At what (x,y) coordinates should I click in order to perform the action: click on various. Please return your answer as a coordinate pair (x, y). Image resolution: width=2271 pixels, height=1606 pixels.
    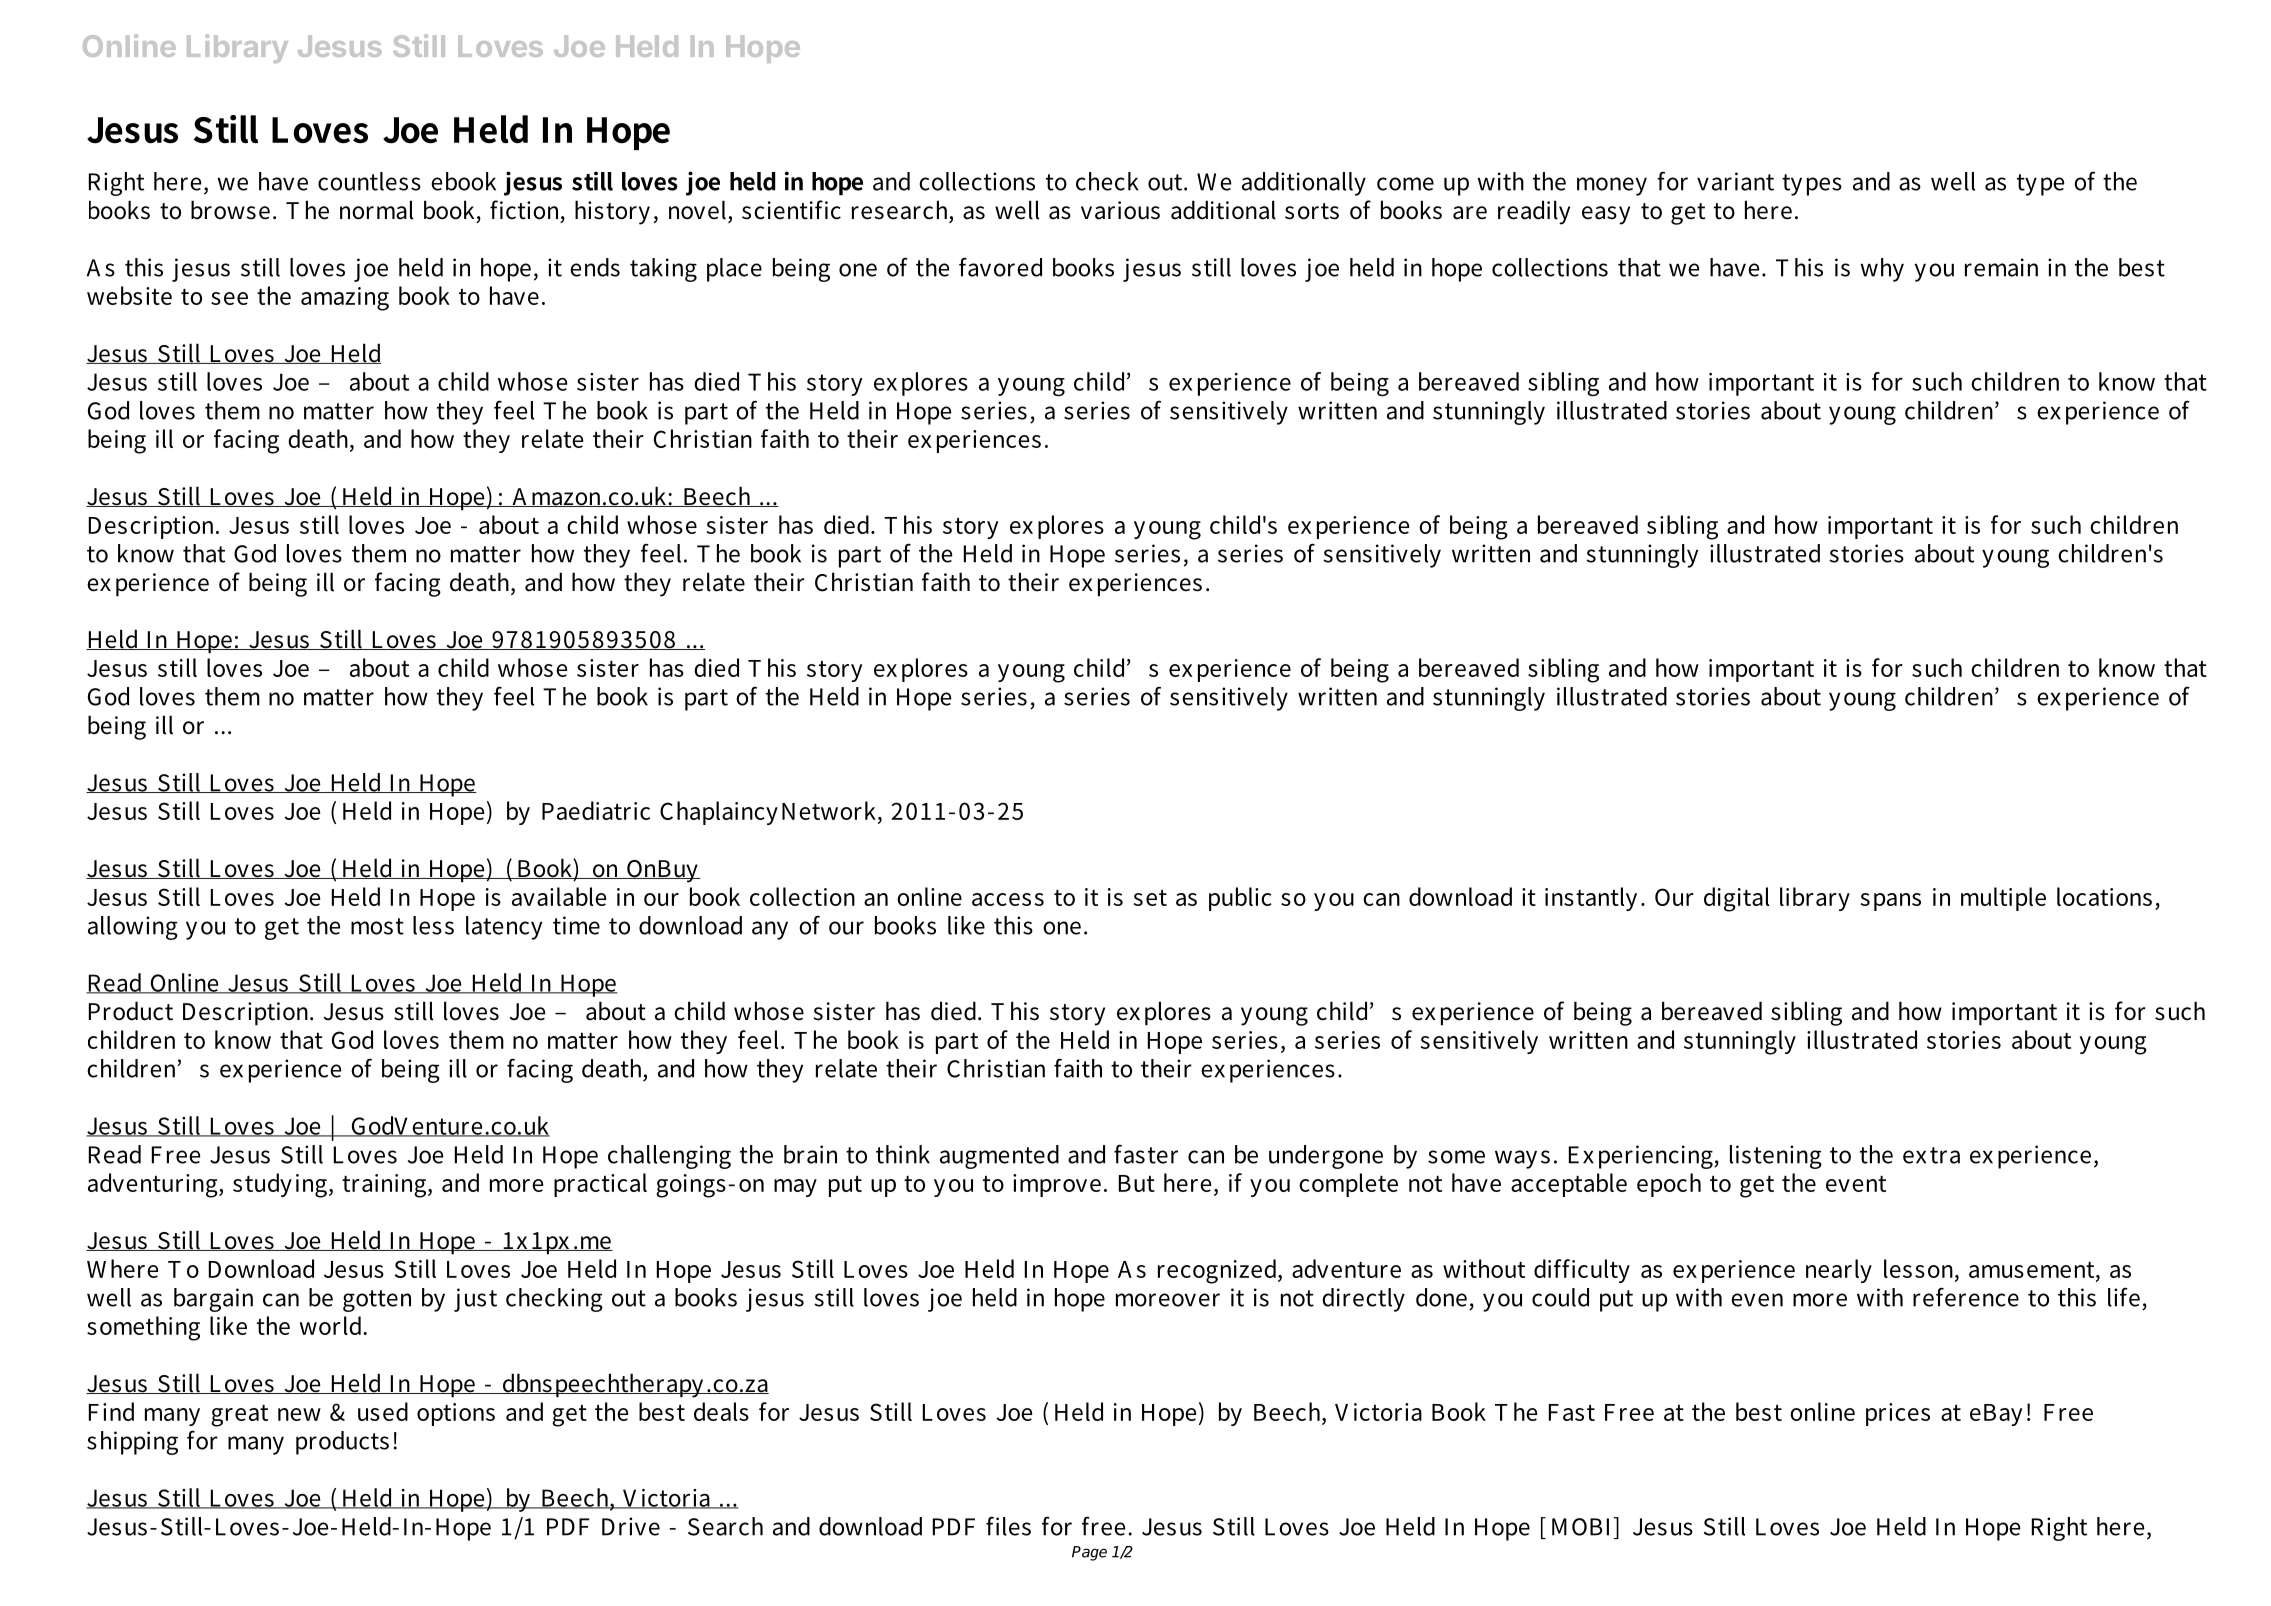
    Looking at the image, I should click on (1120, 210).
